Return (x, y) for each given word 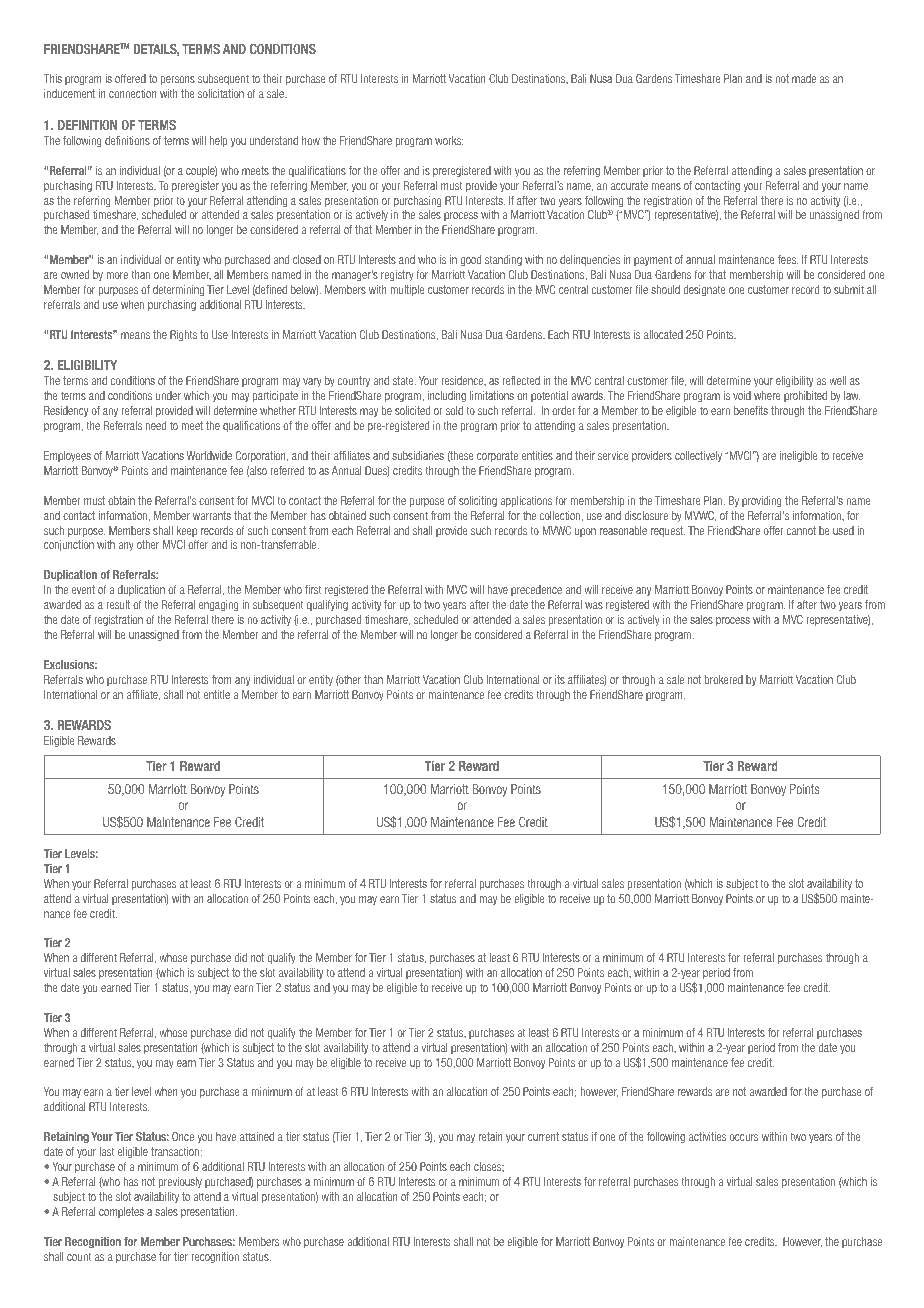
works (449, 140)
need (156, 425)
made (804, 78)
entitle (217, 694)
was (594, 605)
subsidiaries (418, 455)
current (543, 1136)
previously (180, 1182)
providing (762, 501)
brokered (724, 679)
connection (133, 93)
